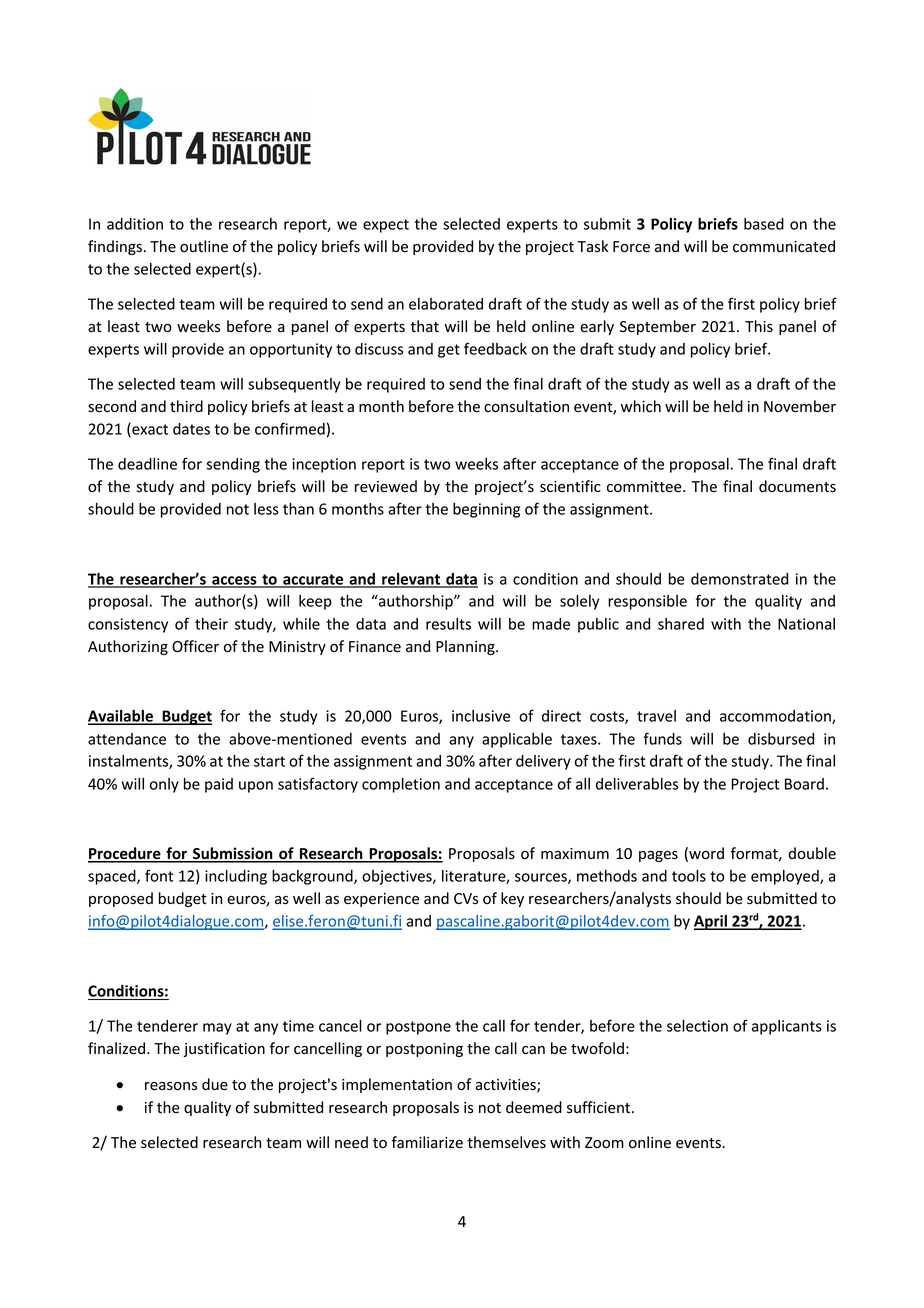  What do you see at coordinates (401, 785) in the document?
I see `completion` at bounding box center [401, 785].
